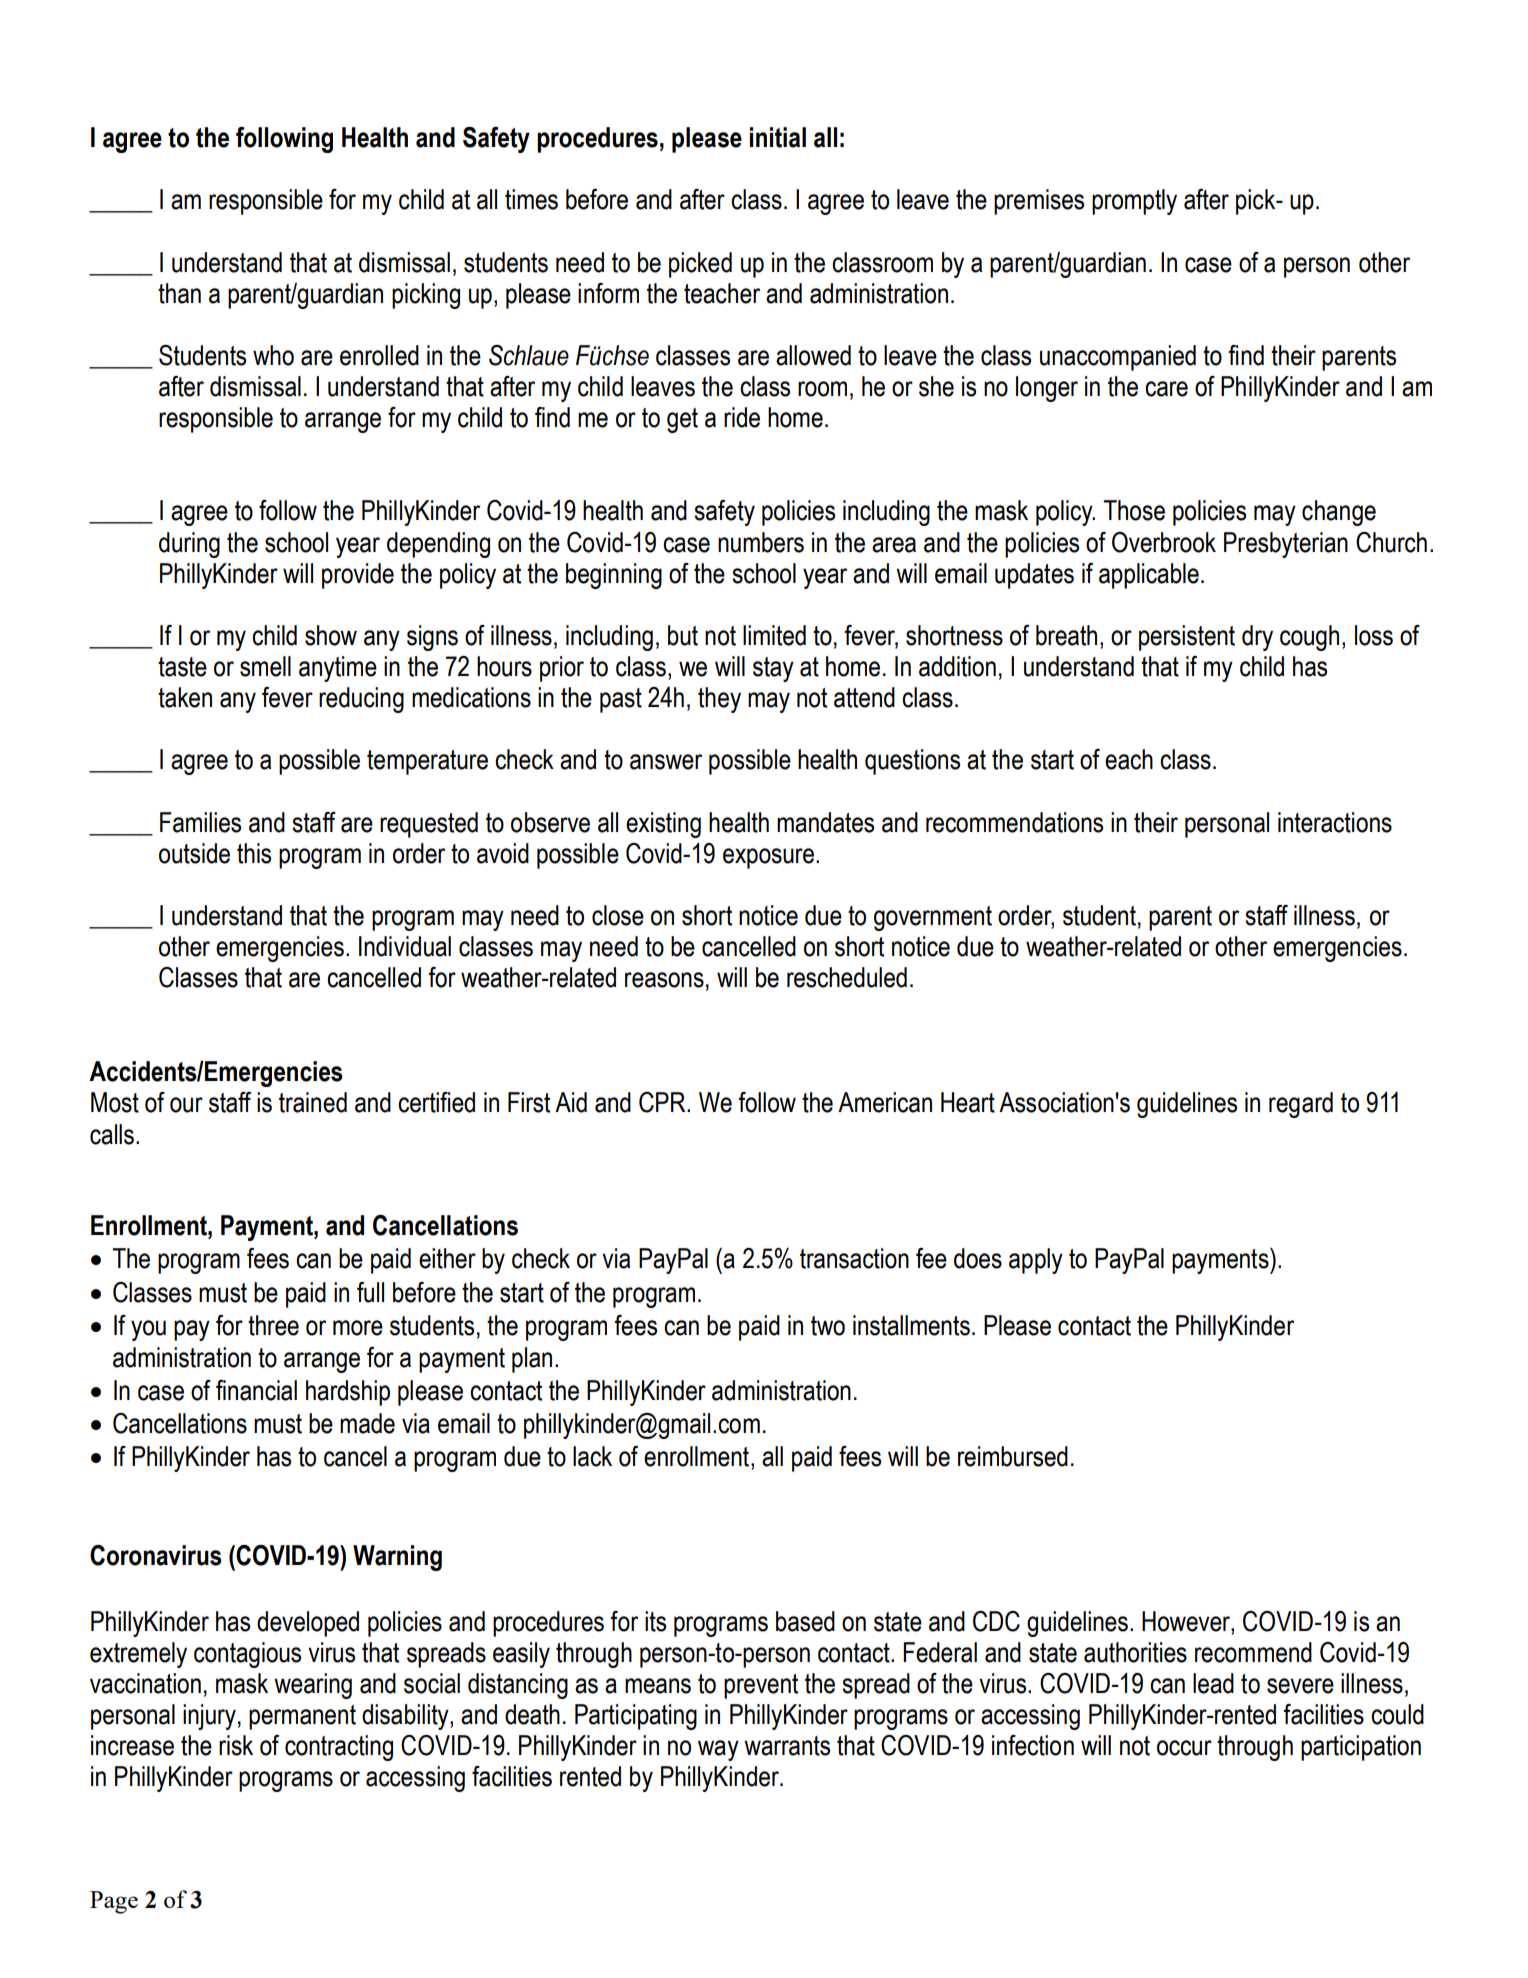 The width and height of the image is (1528, 1978). What do you see at coordinates (718, 1750) in the image?
I see `way` at bounding box center [718, 1750].
